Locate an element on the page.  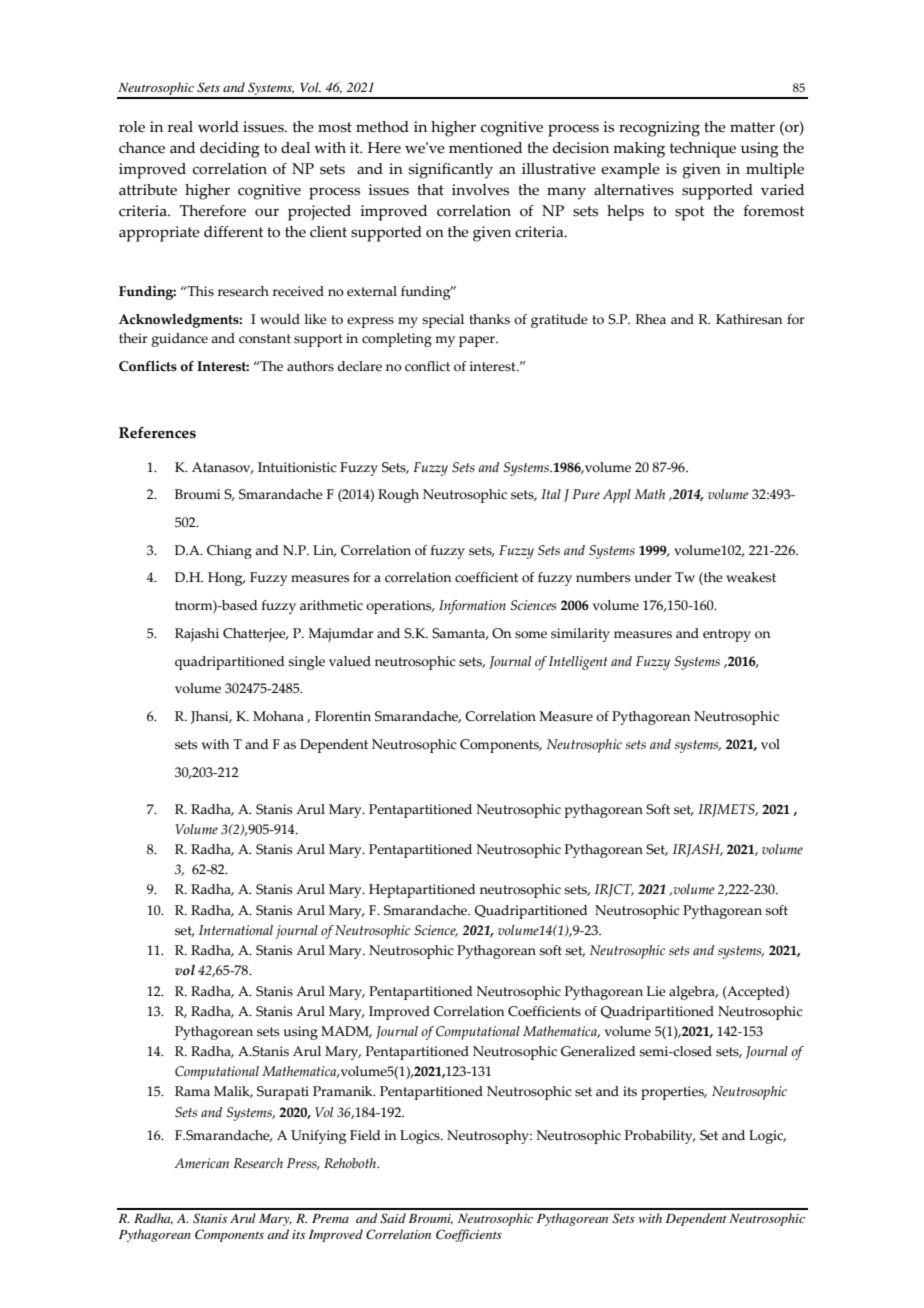
Said is located at coordinates (393, 1218).
